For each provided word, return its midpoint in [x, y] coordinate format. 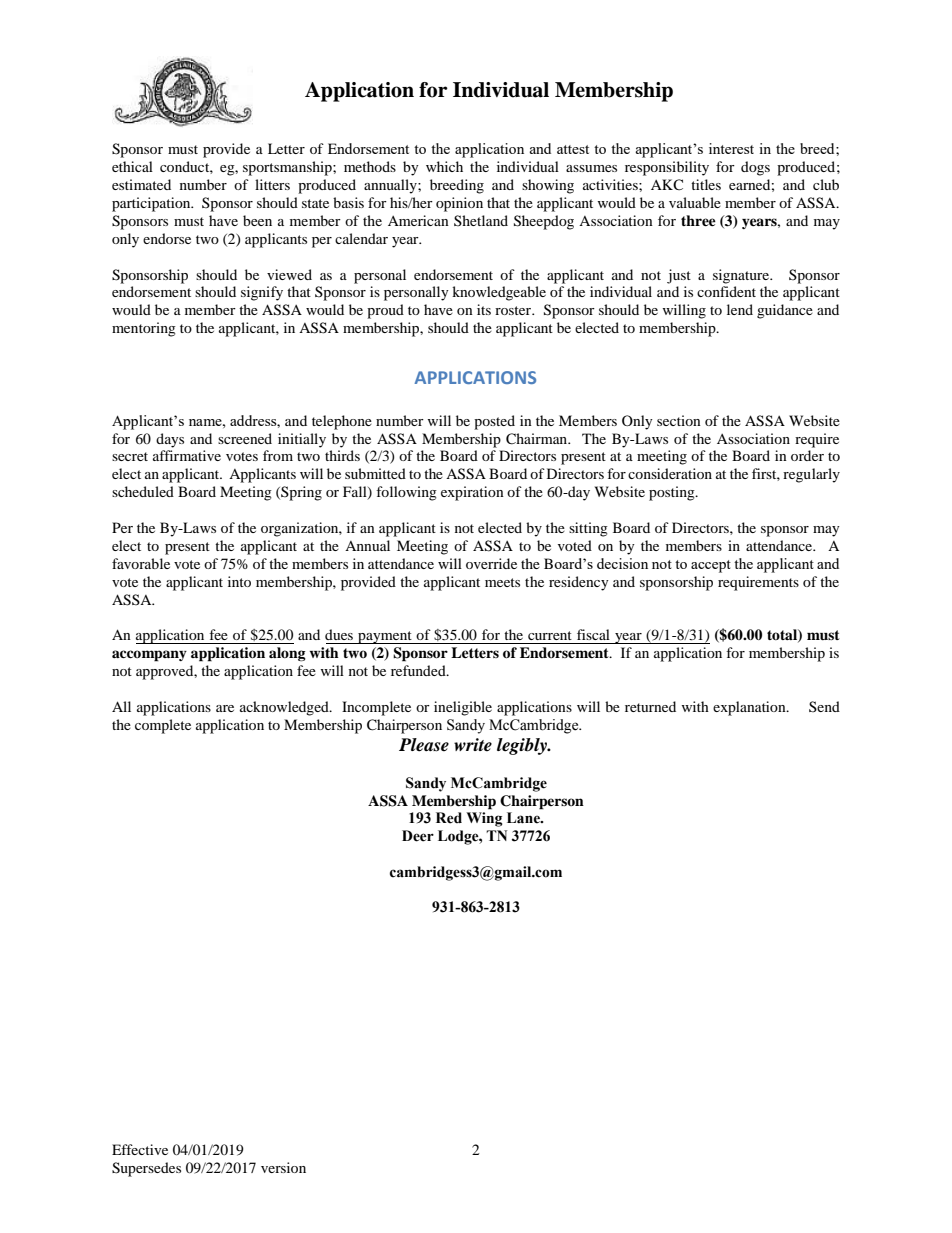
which [444, 166]
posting [673, 493]
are [225, 708]
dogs [755, 168]
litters [272, 184]
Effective [140, 1149]
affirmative [187, 455]
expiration [472, 493]
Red [449, 818]
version [283, 1167]
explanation [750, 708]
